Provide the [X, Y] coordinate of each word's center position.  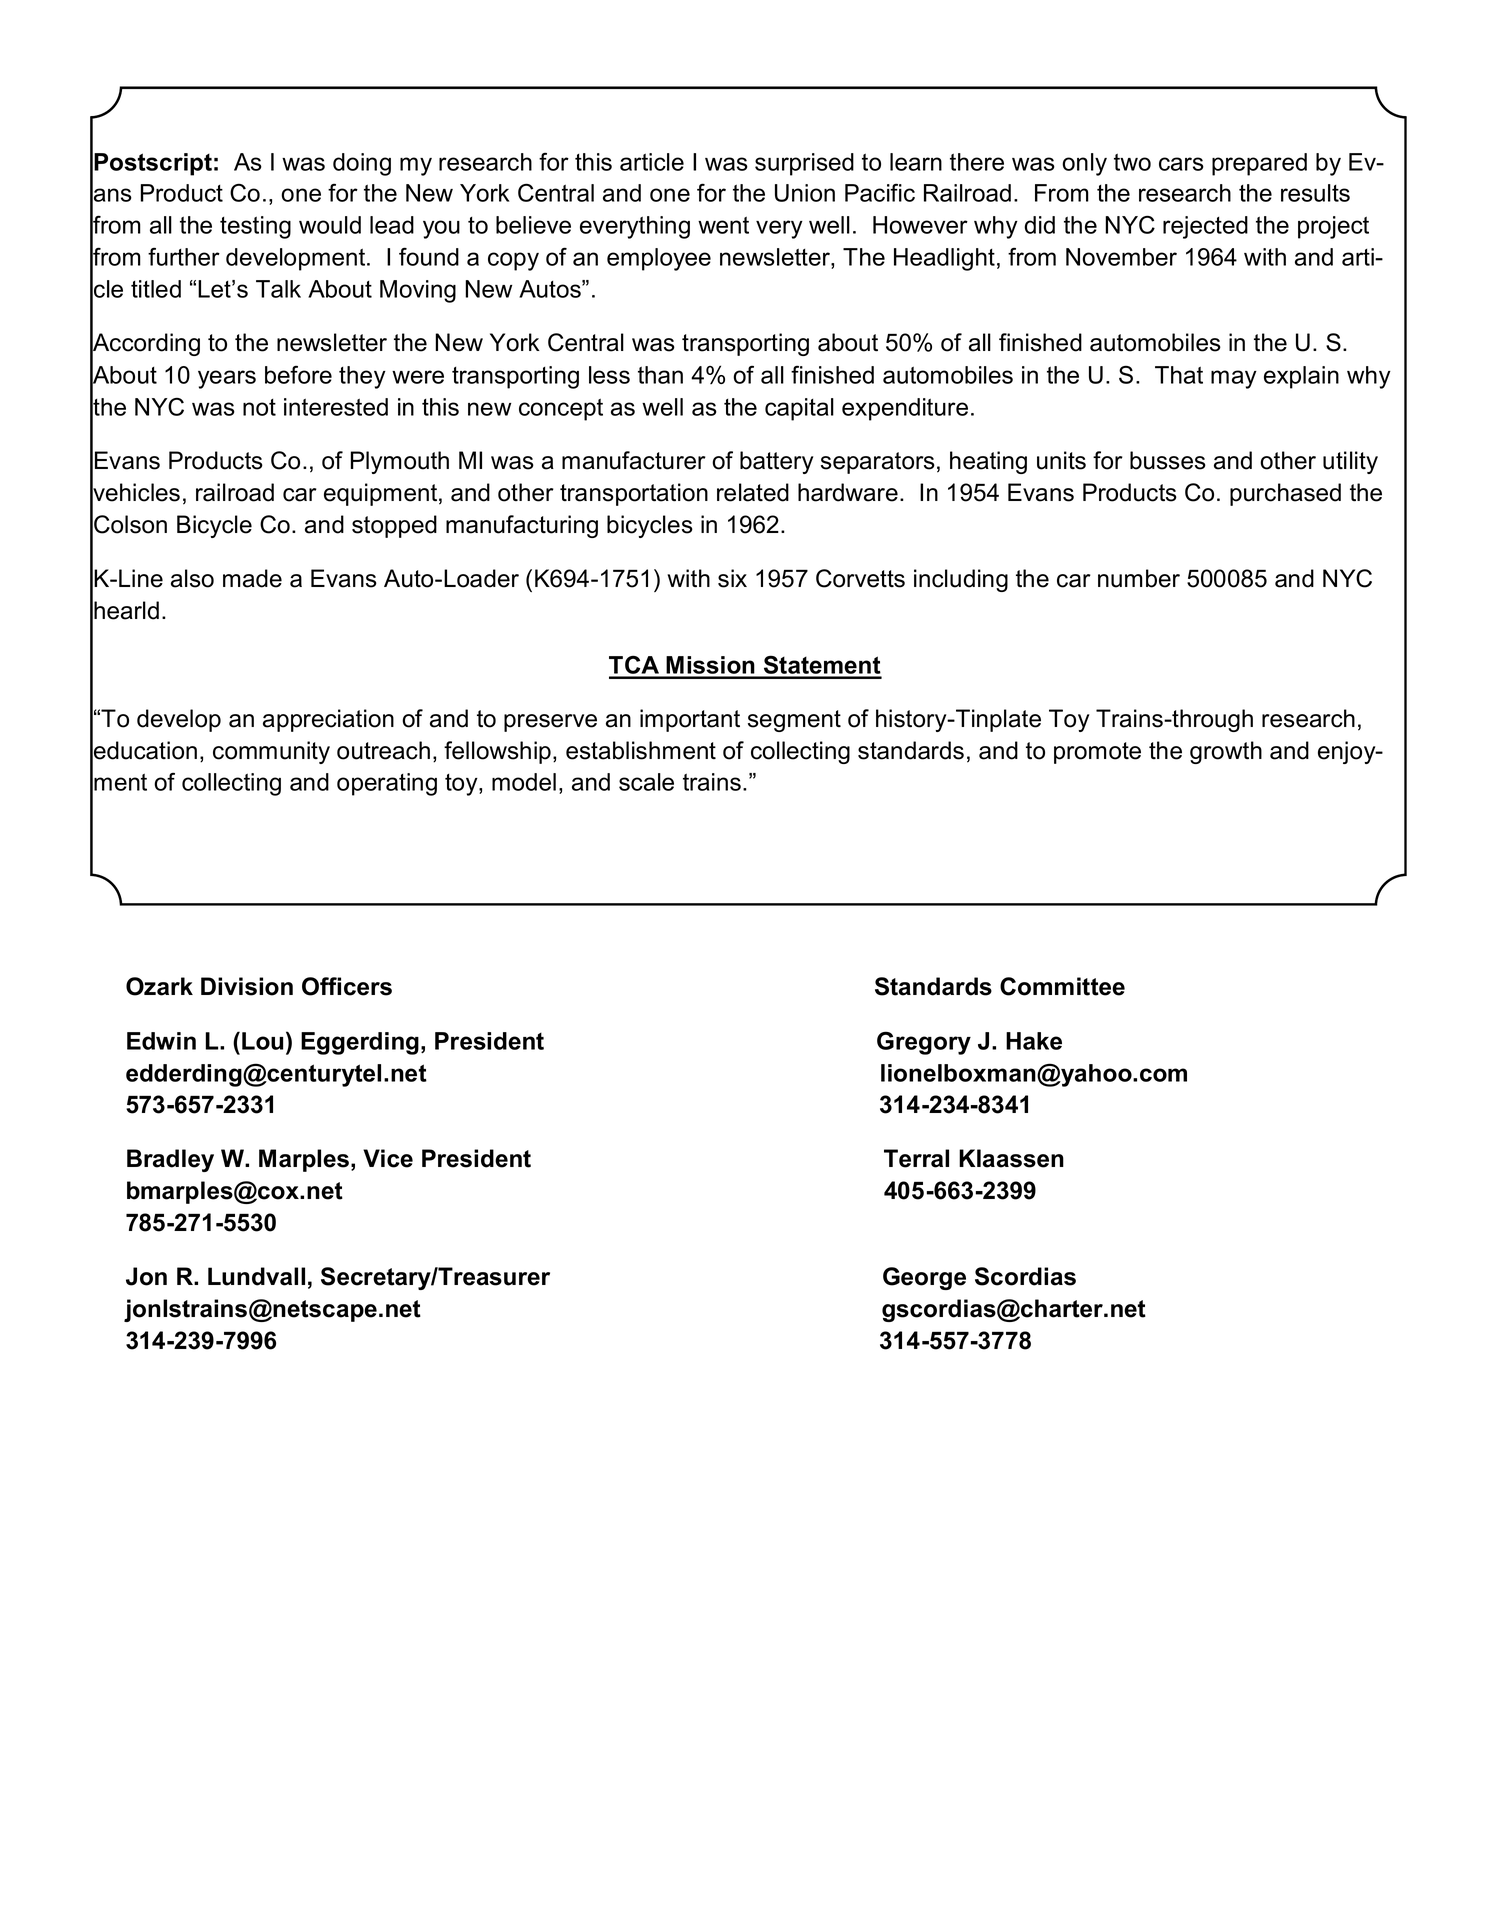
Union [805, 193]
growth [1226, 752]
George [924, 1278]
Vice [388, 1158]
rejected [1205, 227]
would [330, 225]
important [690, 720]
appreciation [328, 720]
